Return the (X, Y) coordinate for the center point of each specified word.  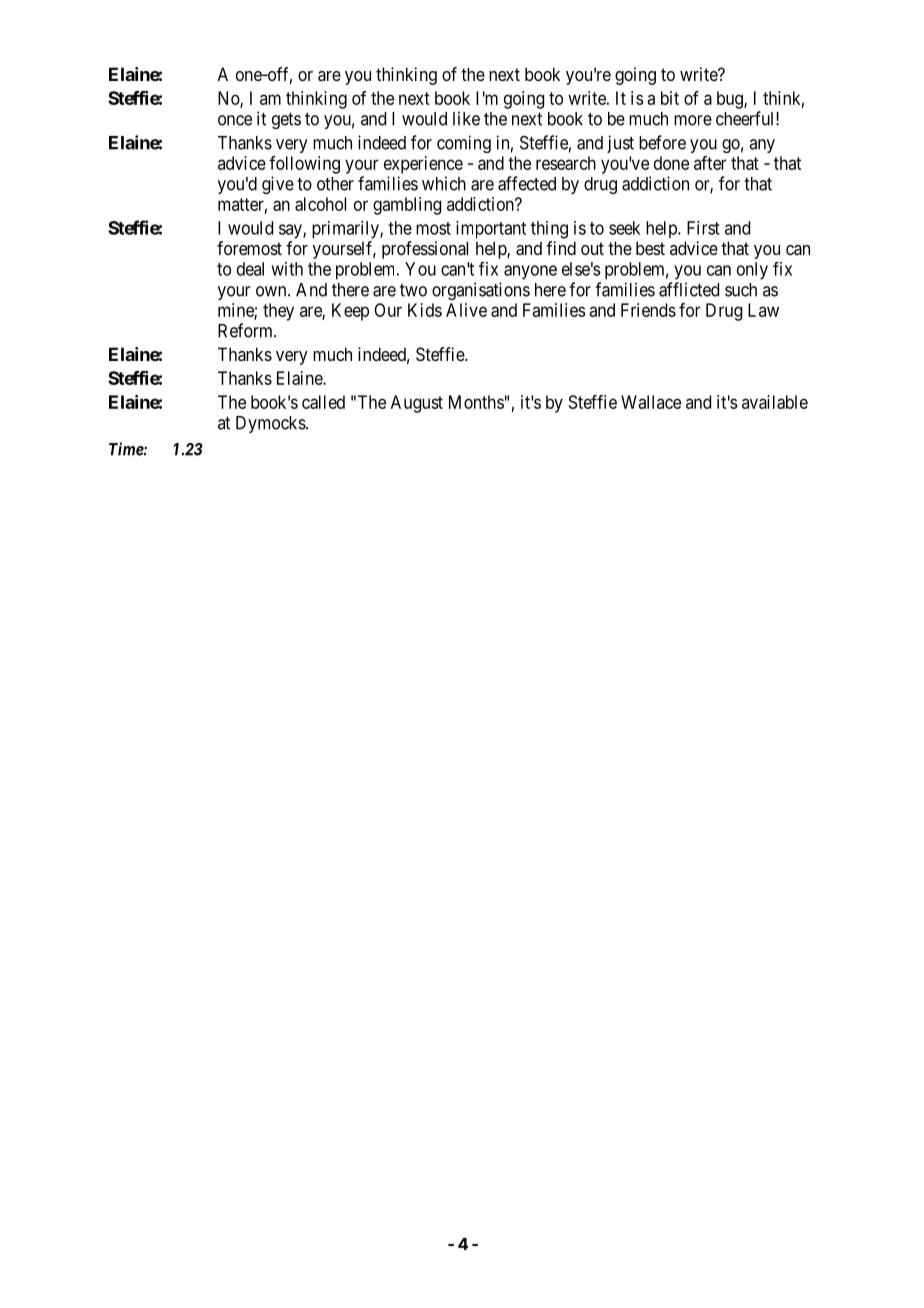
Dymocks (271, 424)
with (287, 269)
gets (286, 121)
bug (731, 100)
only (752, 271)
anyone (530, 272)
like (466, 118)
